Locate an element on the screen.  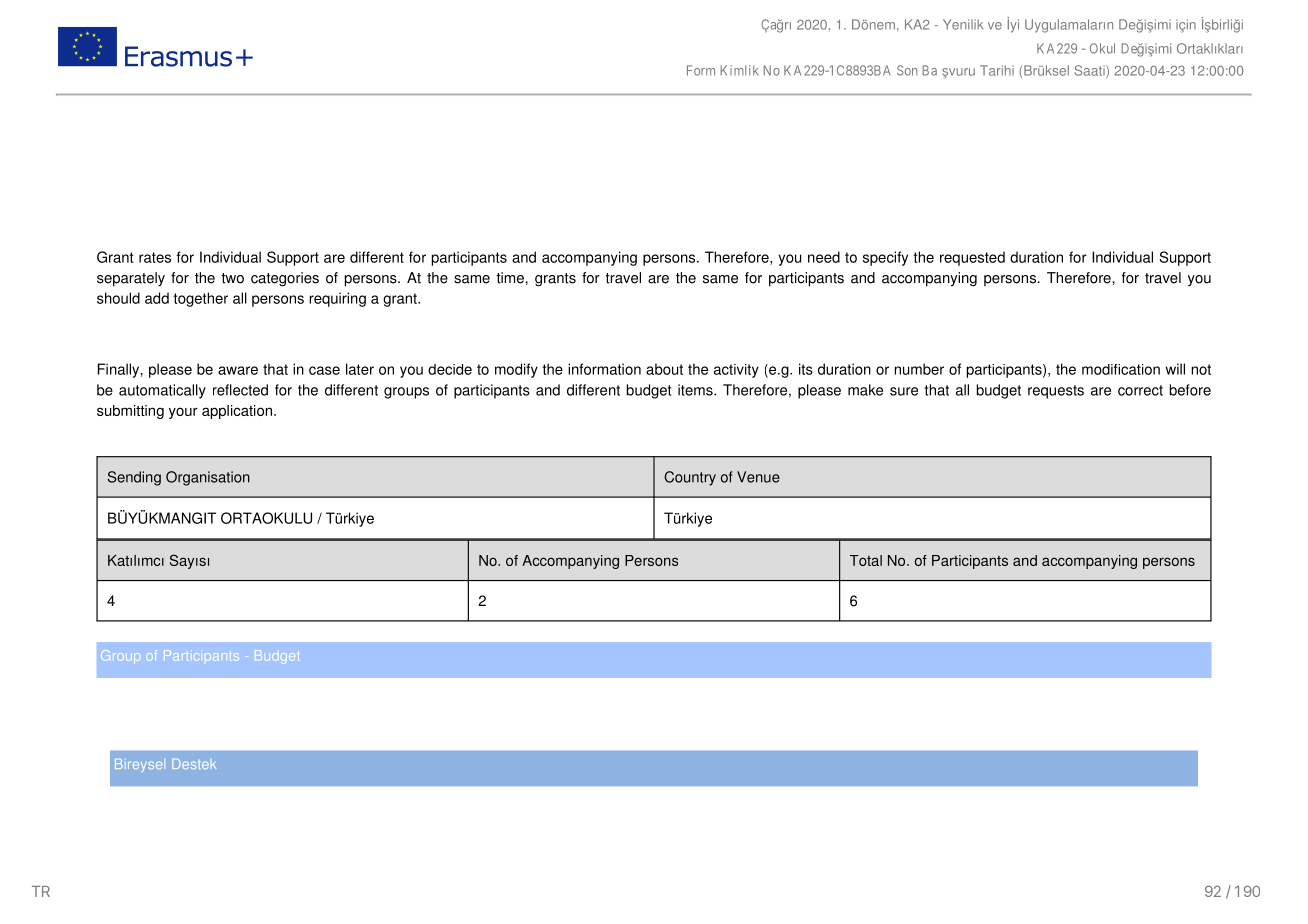
about is located at coordinates (664, 369).
